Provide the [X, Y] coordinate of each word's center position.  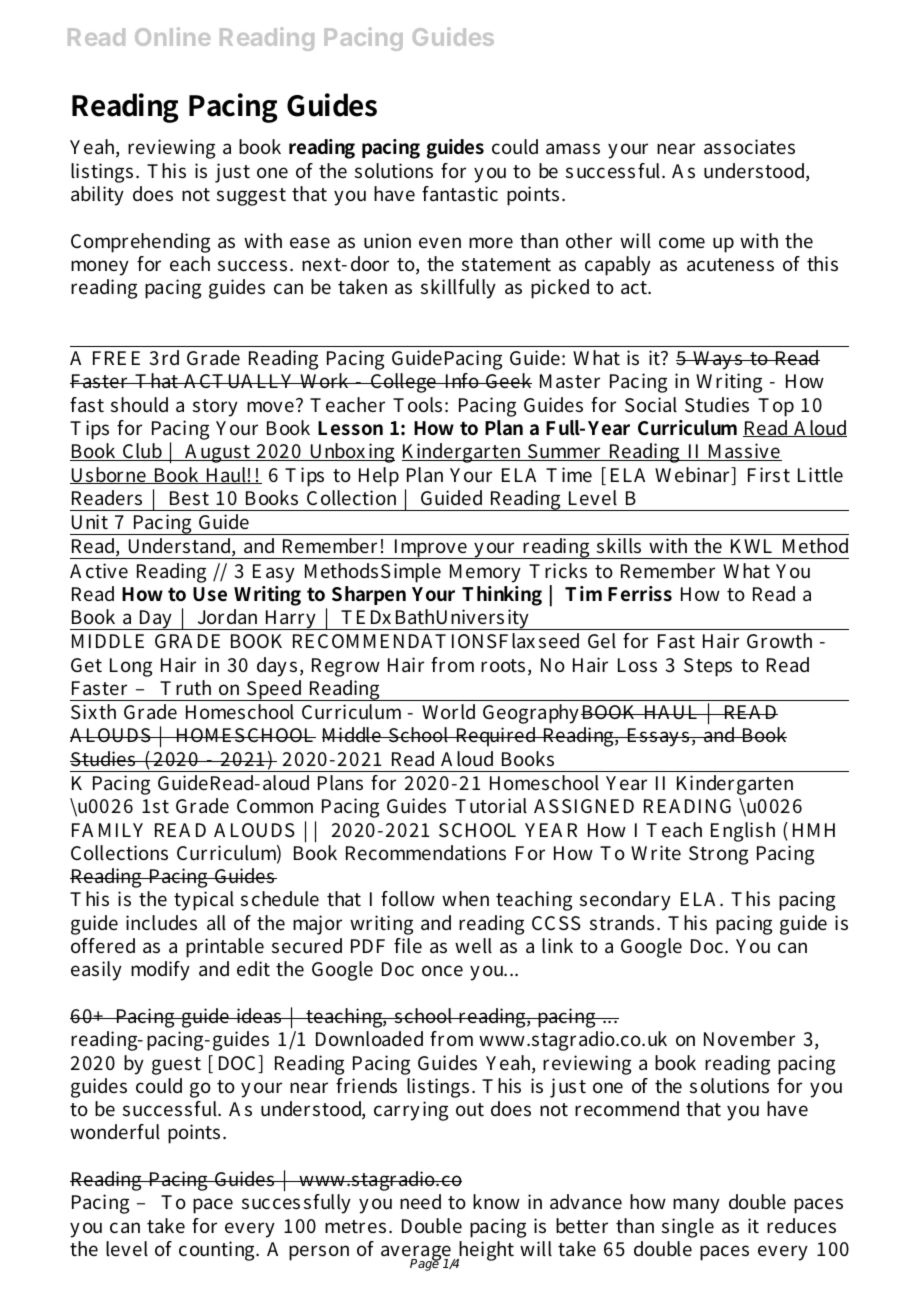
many [696, 1206]
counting [218, 1251]
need [420, 1201]
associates [749, 147]
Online [172, 36]
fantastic [460, 194]
